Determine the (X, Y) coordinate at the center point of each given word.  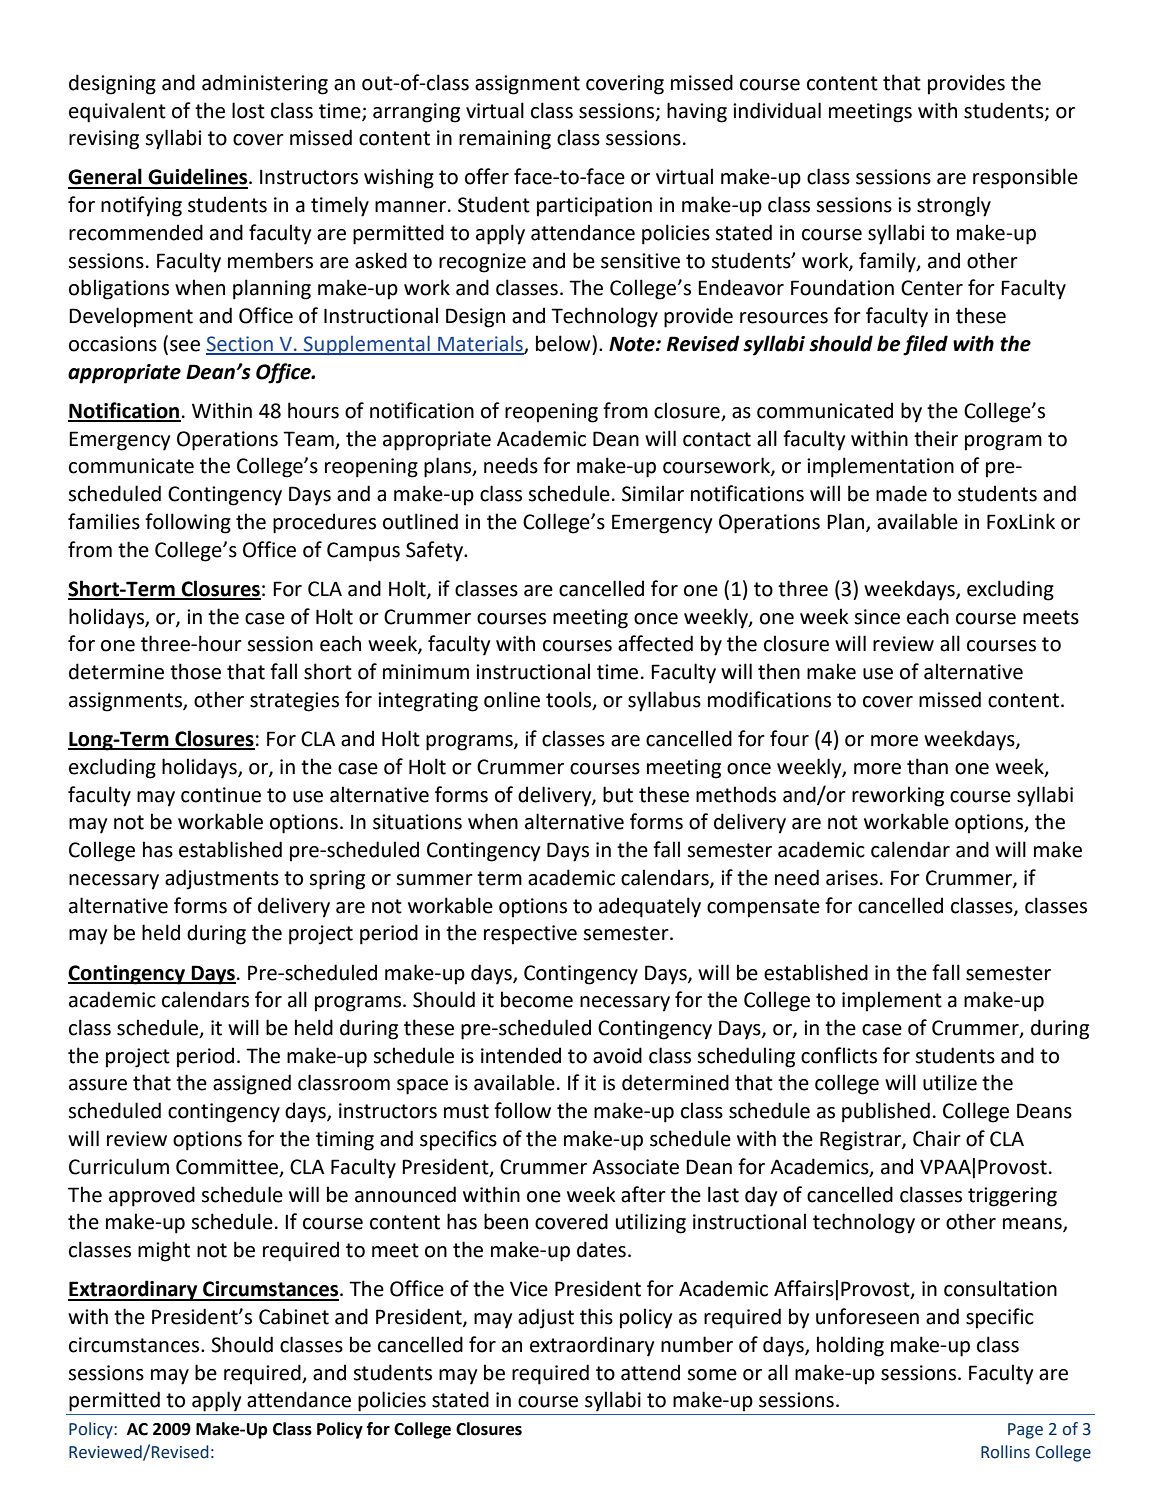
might (164, 1251)
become (537, 999)
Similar (653, 493)
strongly (954, 206)
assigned (252, 1084)
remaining (505, 140)
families (104, 521)
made (901, 493)
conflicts (839, 1055)
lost (248, 110)
